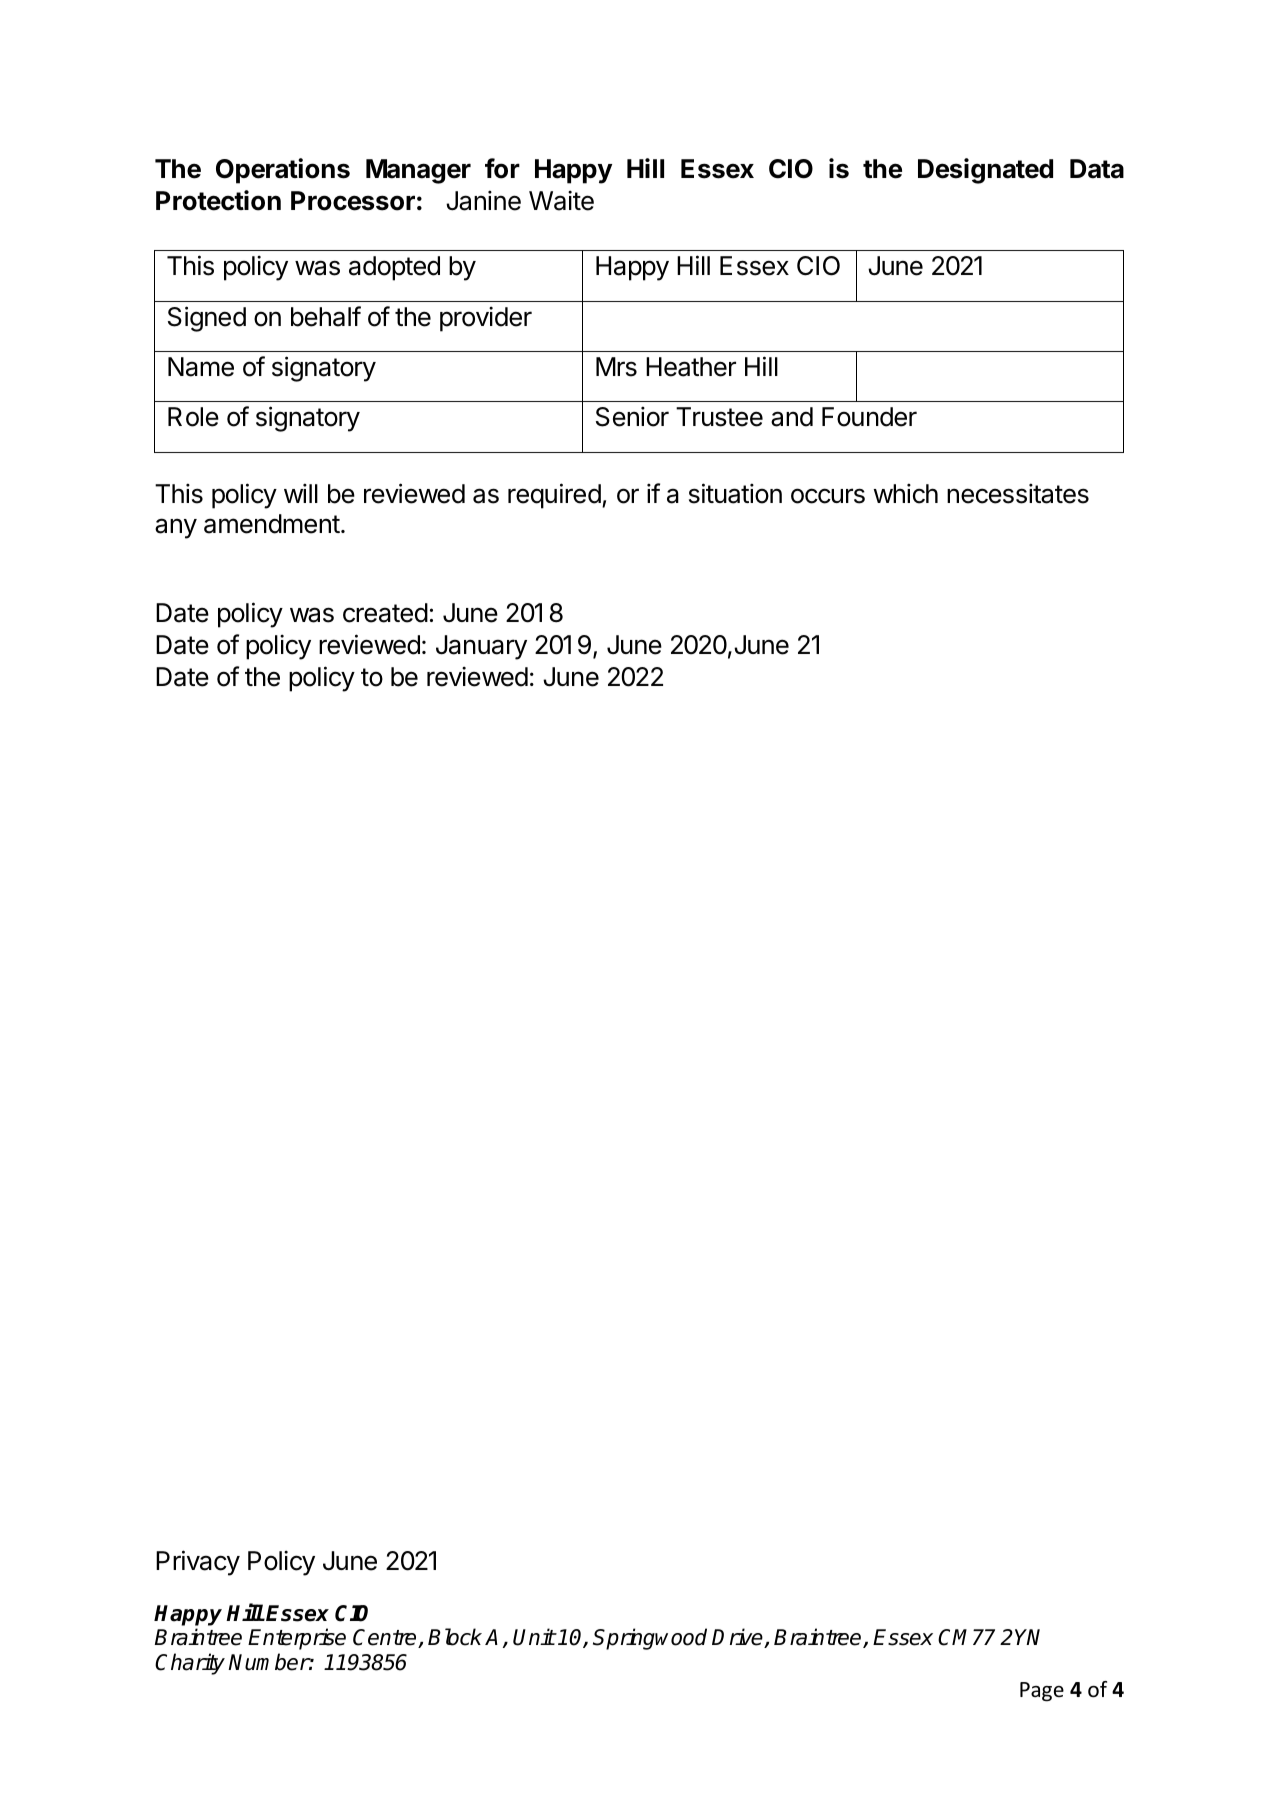 Image resolution: width=1279 pixels, height=1808 pixels. Describe the element at coordinates (650, 1639) in the screenshot. I see `Springwood` at that location.
